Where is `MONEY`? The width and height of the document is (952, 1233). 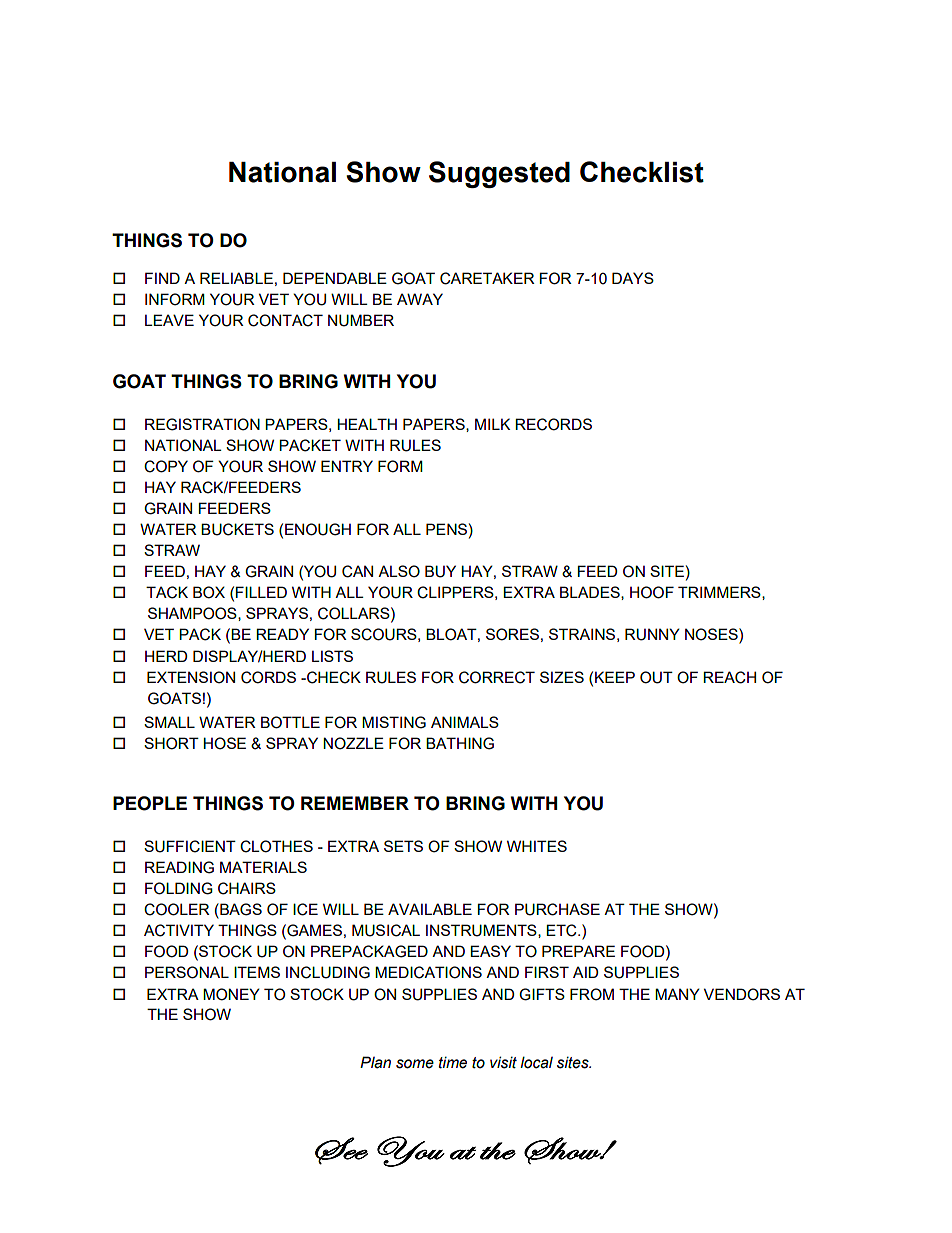 MONEY is located at coordinates (231, 994).
